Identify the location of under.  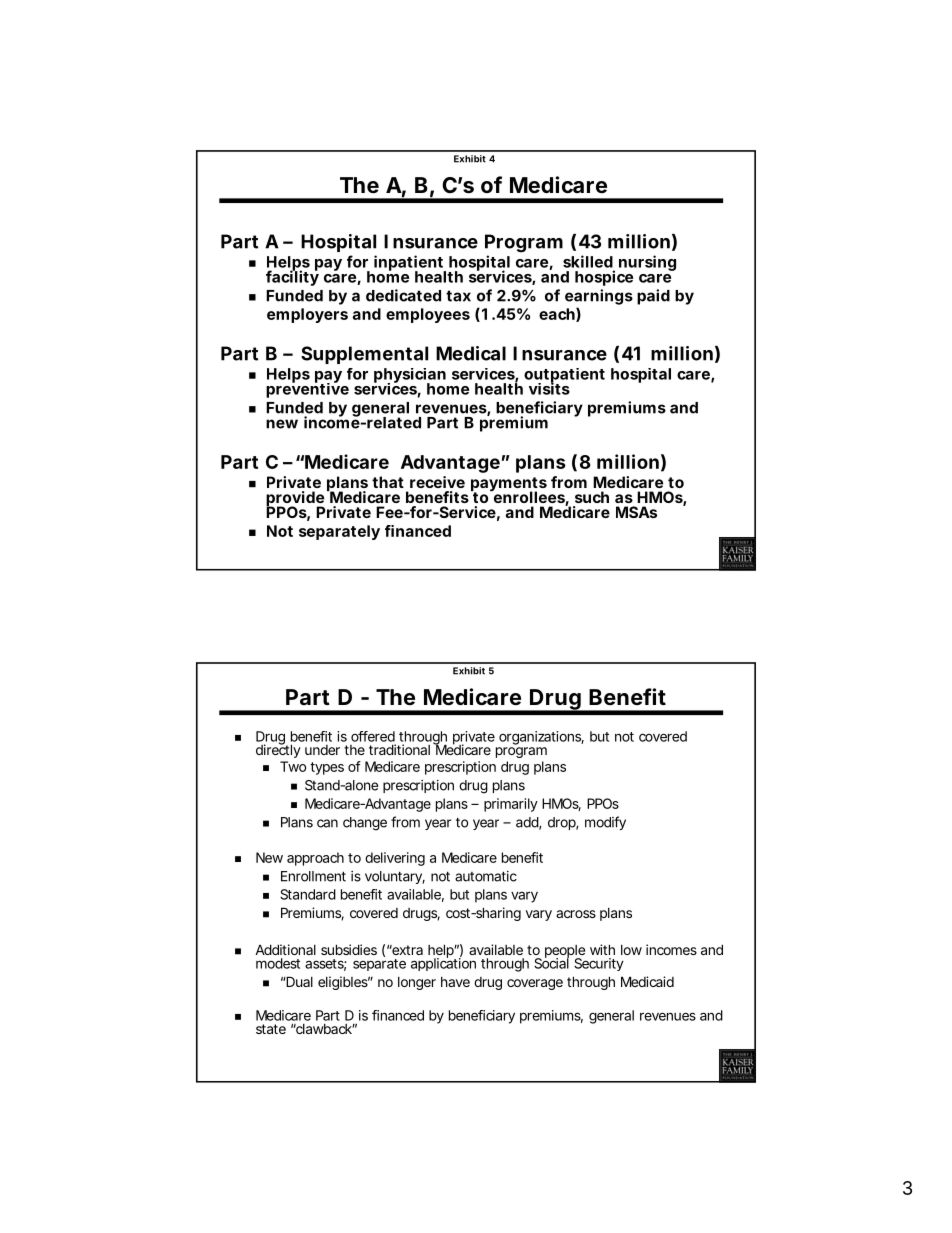
(322, 750).
